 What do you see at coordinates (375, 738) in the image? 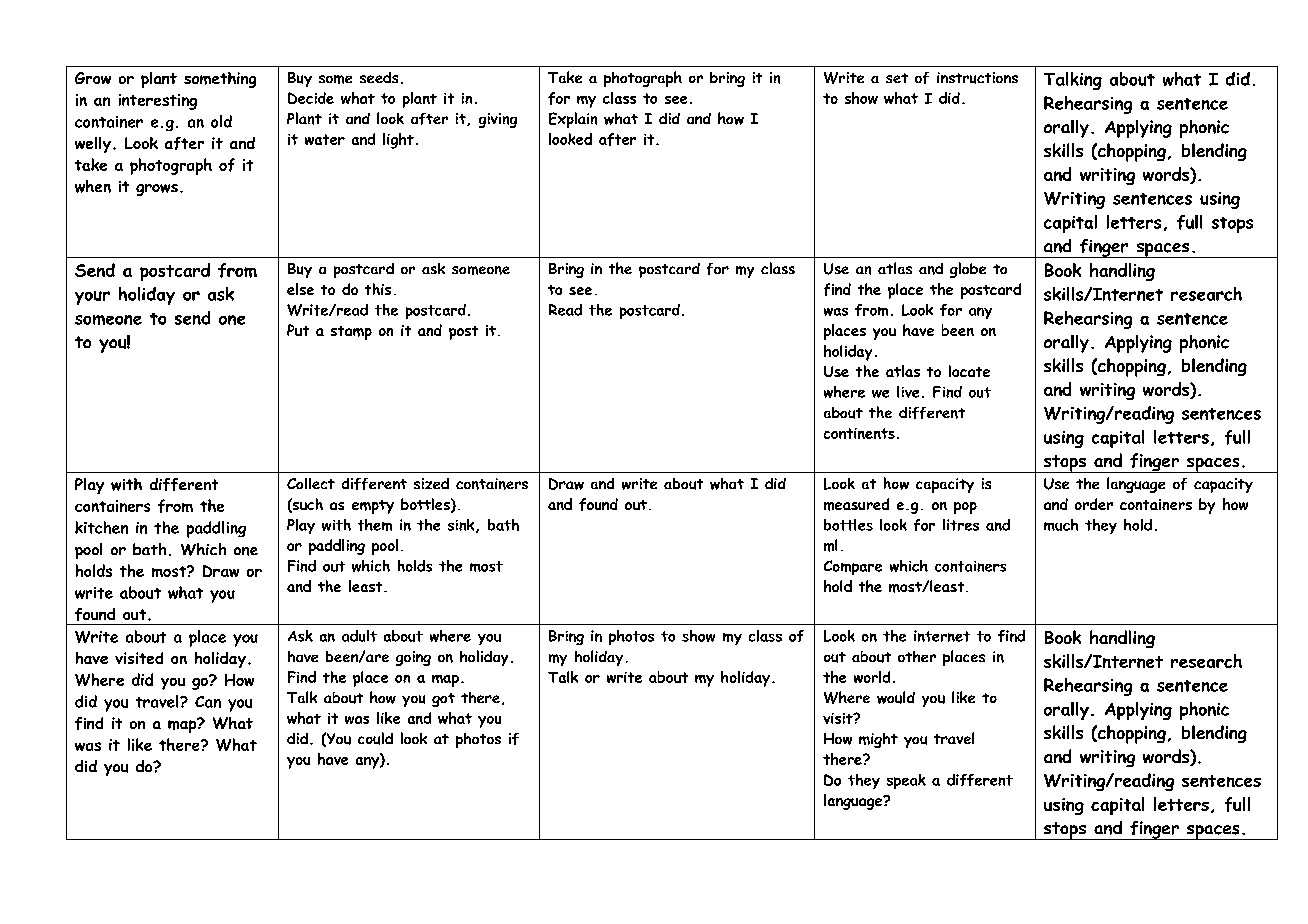
I see `could` at bounding box center [375, 738].
